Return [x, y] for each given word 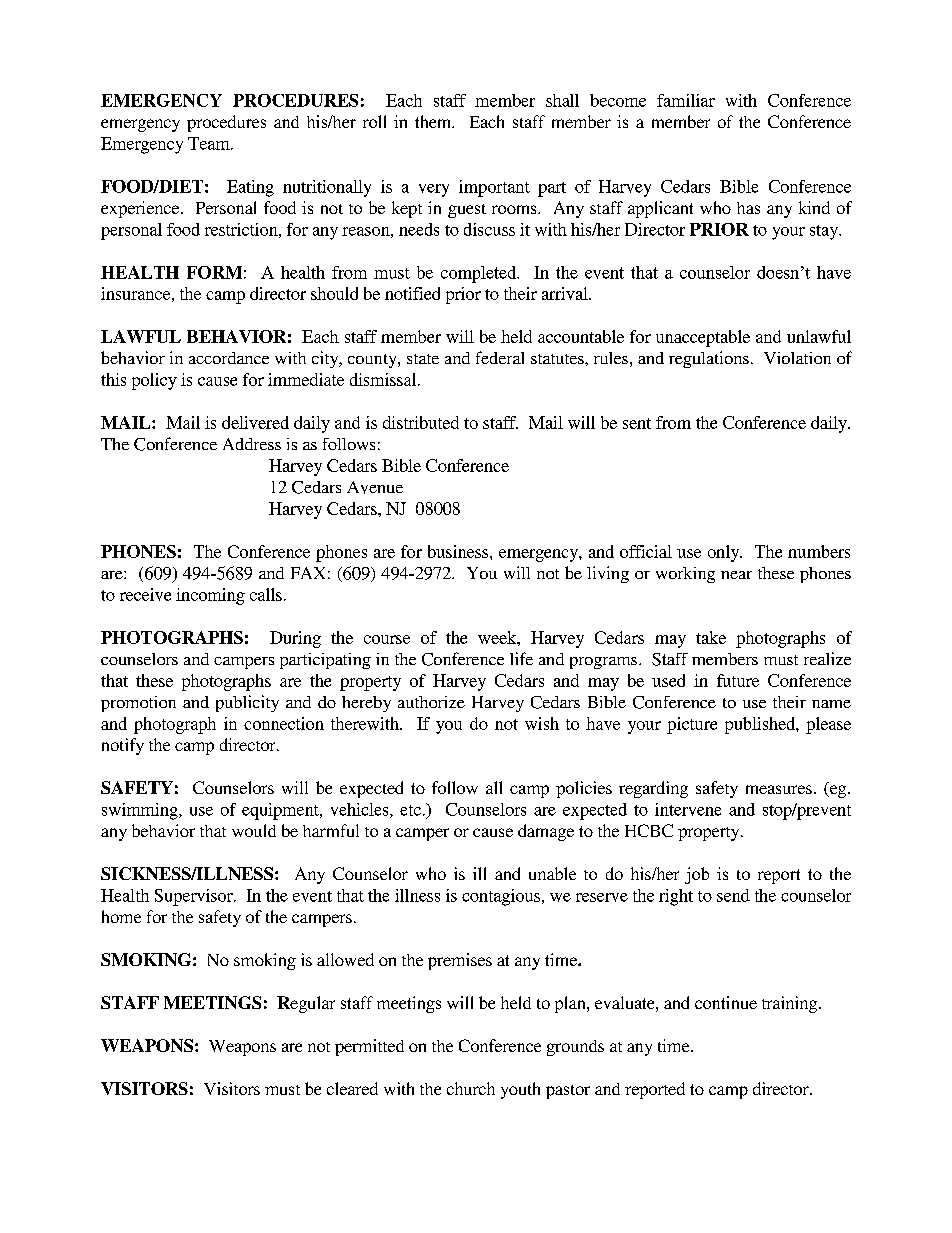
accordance [229, 358]
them [434, 121]
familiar [686, 100]
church [471, 1088]
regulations [709, 359]
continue [726, 1002]
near [736, 575]
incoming [210, 596]
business [459, 551]
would [254, 830]
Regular [306, 1004]
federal [500, 357]
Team [210, 143]
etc [410, 810]
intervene [688, 809]
